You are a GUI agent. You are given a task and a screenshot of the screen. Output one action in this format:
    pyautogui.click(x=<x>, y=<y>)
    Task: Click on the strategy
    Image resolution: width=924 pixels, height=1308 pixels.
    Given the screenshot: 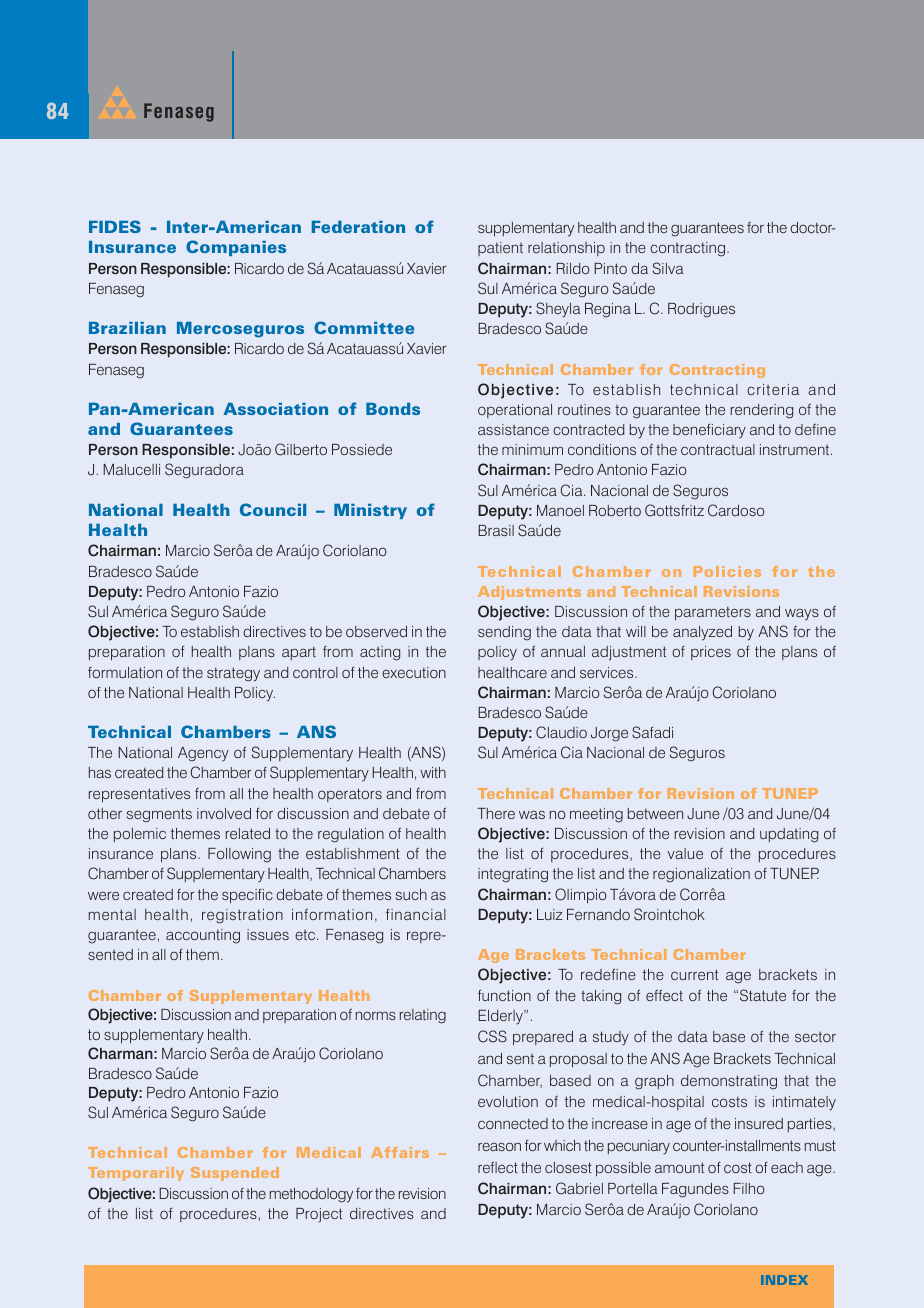 What is the action you would take?
    pyautogui.click(x=233, y=674)
